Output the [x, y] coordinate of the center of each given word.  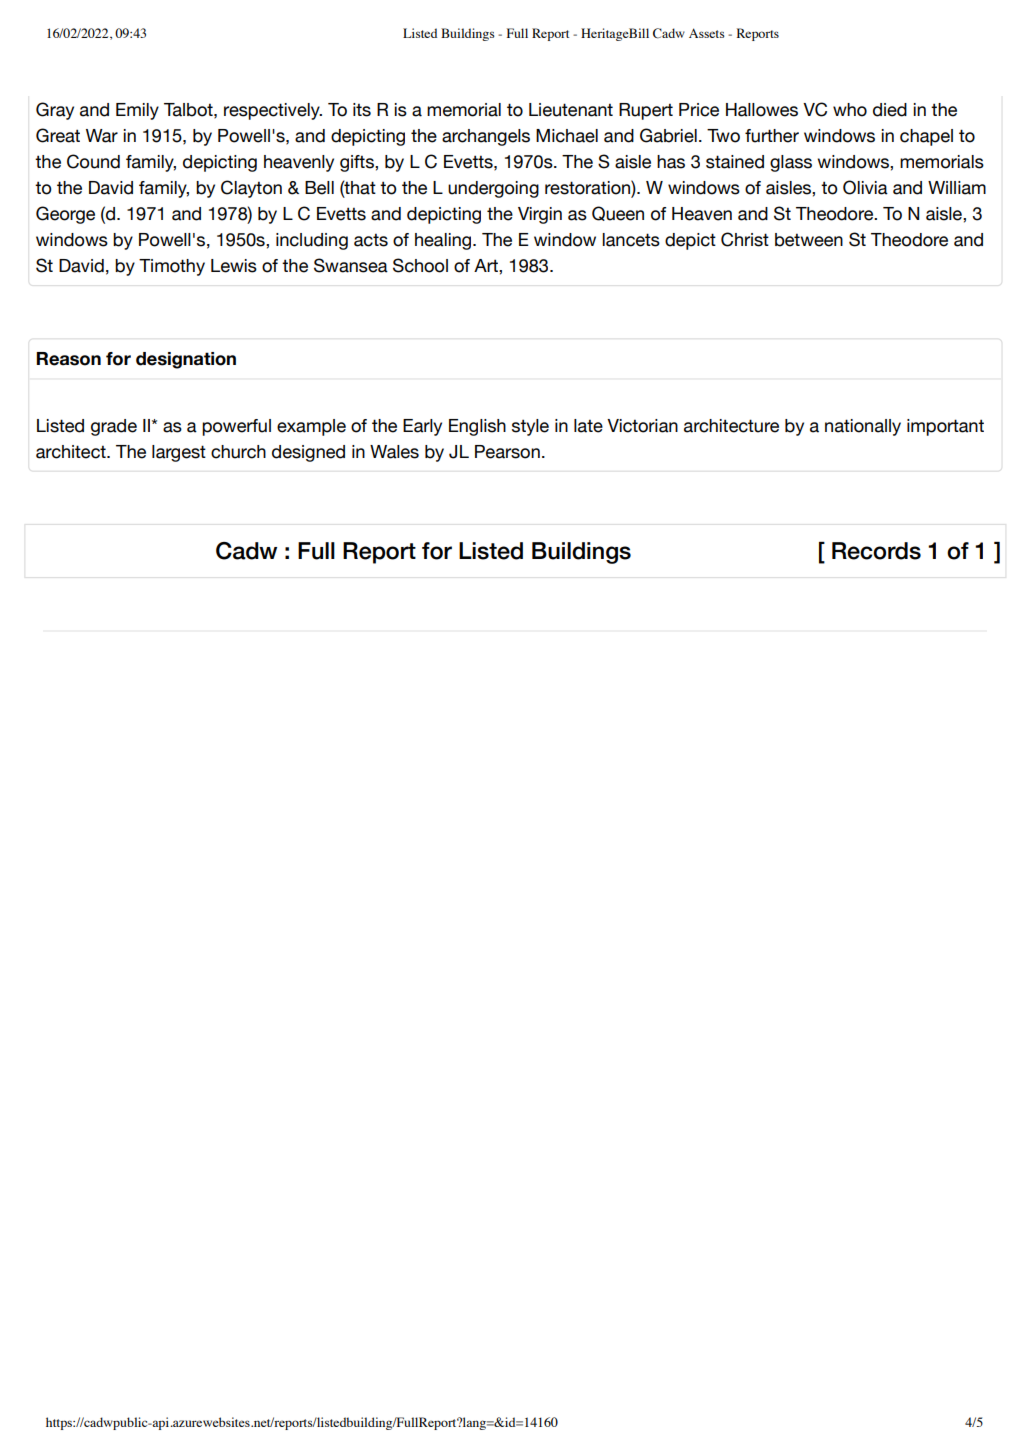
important [945, 427]
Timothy [172, 267]
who [850, 110]
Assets [707, 33]
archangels [486, 137]
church [238, 452]
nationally [863, 427]
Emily [137, 111]
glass [791, 163]
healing [444, 241]
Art [487, 265]
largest [179, 453]
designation [186, 360]
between [809, 240]
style [530, 427]
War [102, 136]
